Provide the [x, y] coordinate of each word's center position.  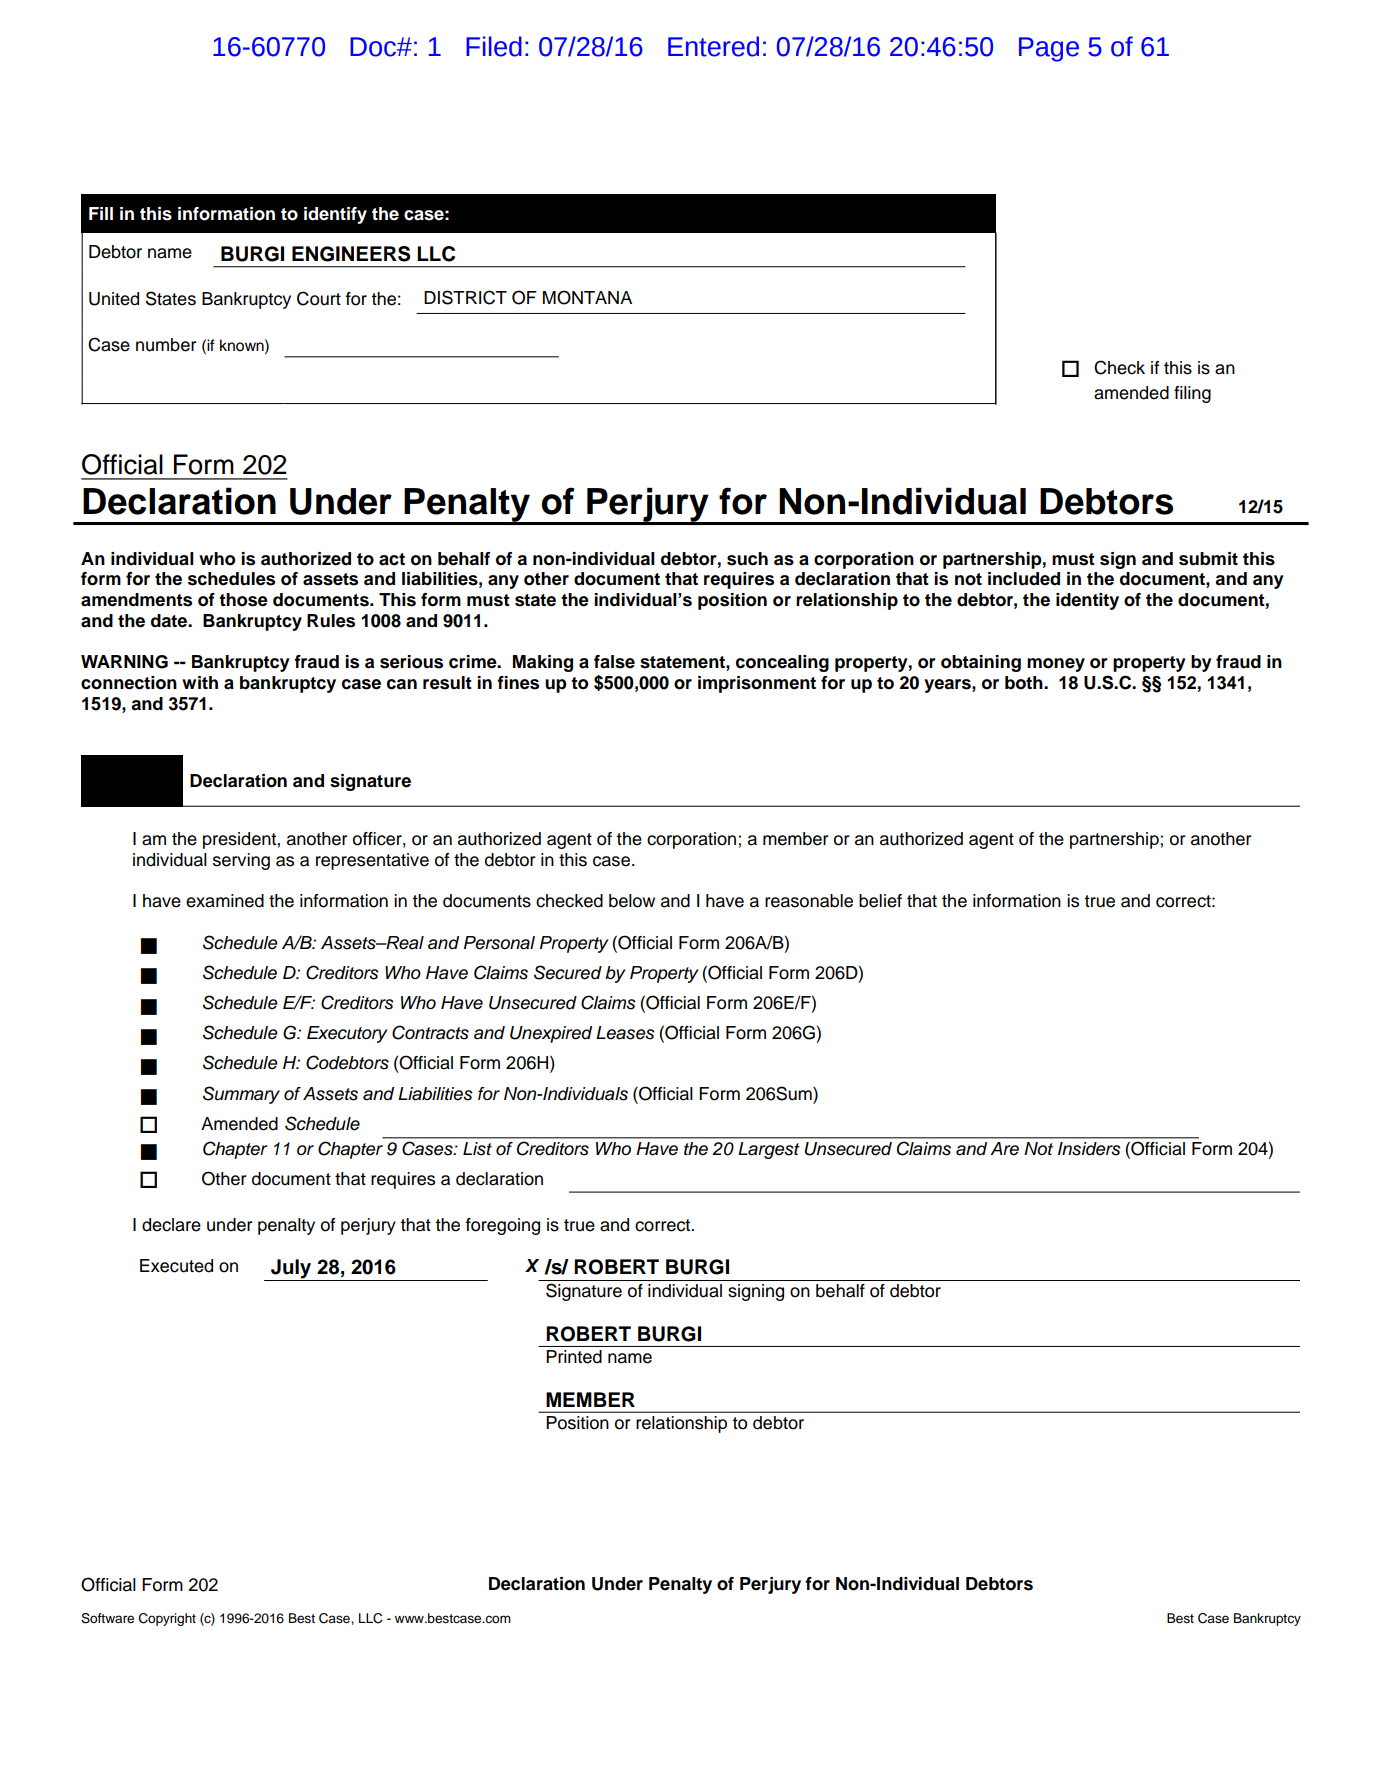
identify [335, 215]
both [1025, 683]
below [632, 901]
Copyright [167, 1619]
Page [1049, 49]
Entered [713, 46]
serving [241, 861]
